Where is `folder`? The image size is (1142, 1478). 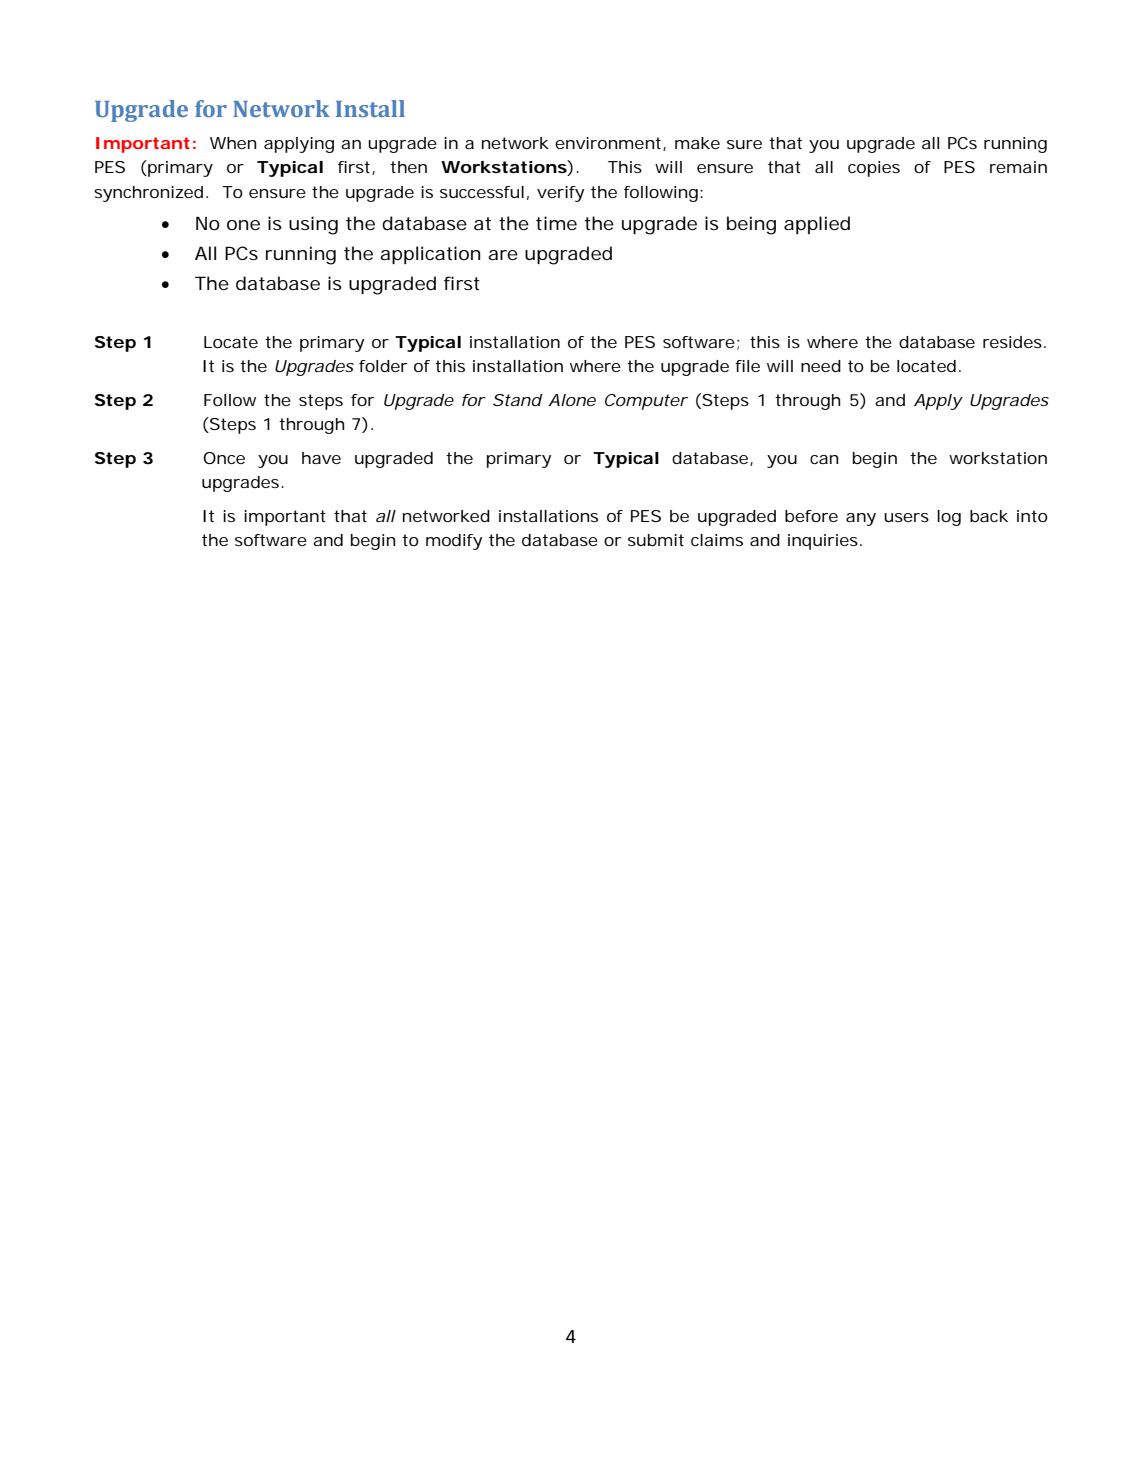 folder is located at coordinates (383, 366).
